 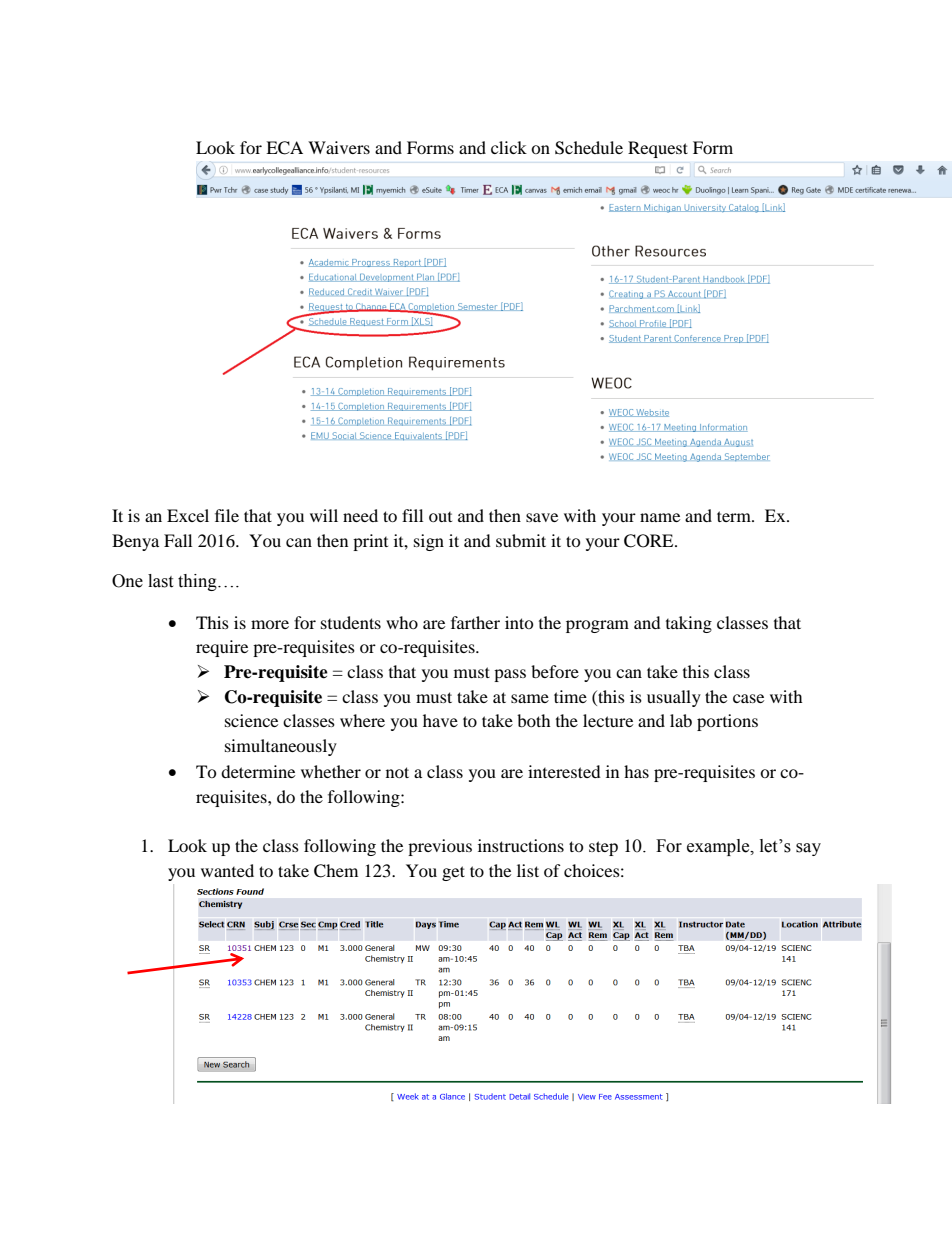 I want to click on wanted, so click(x=227, y=870).
